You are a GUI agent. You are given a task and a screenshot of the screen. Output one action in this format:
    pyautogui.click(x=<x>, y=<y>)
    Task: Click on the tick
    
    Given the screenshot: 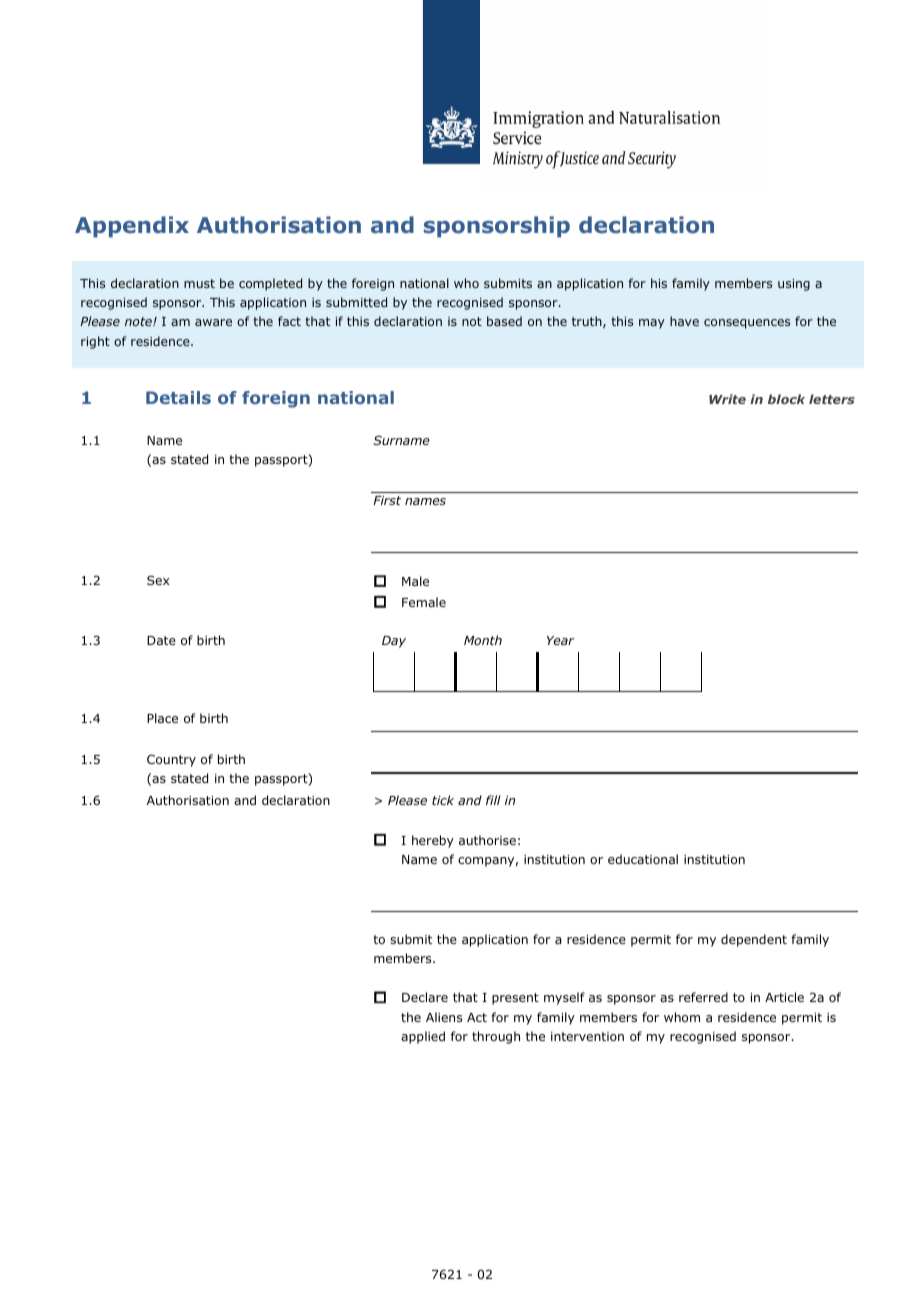 What is the action you would take?
    pyautogui.click(x=443, y=800)
